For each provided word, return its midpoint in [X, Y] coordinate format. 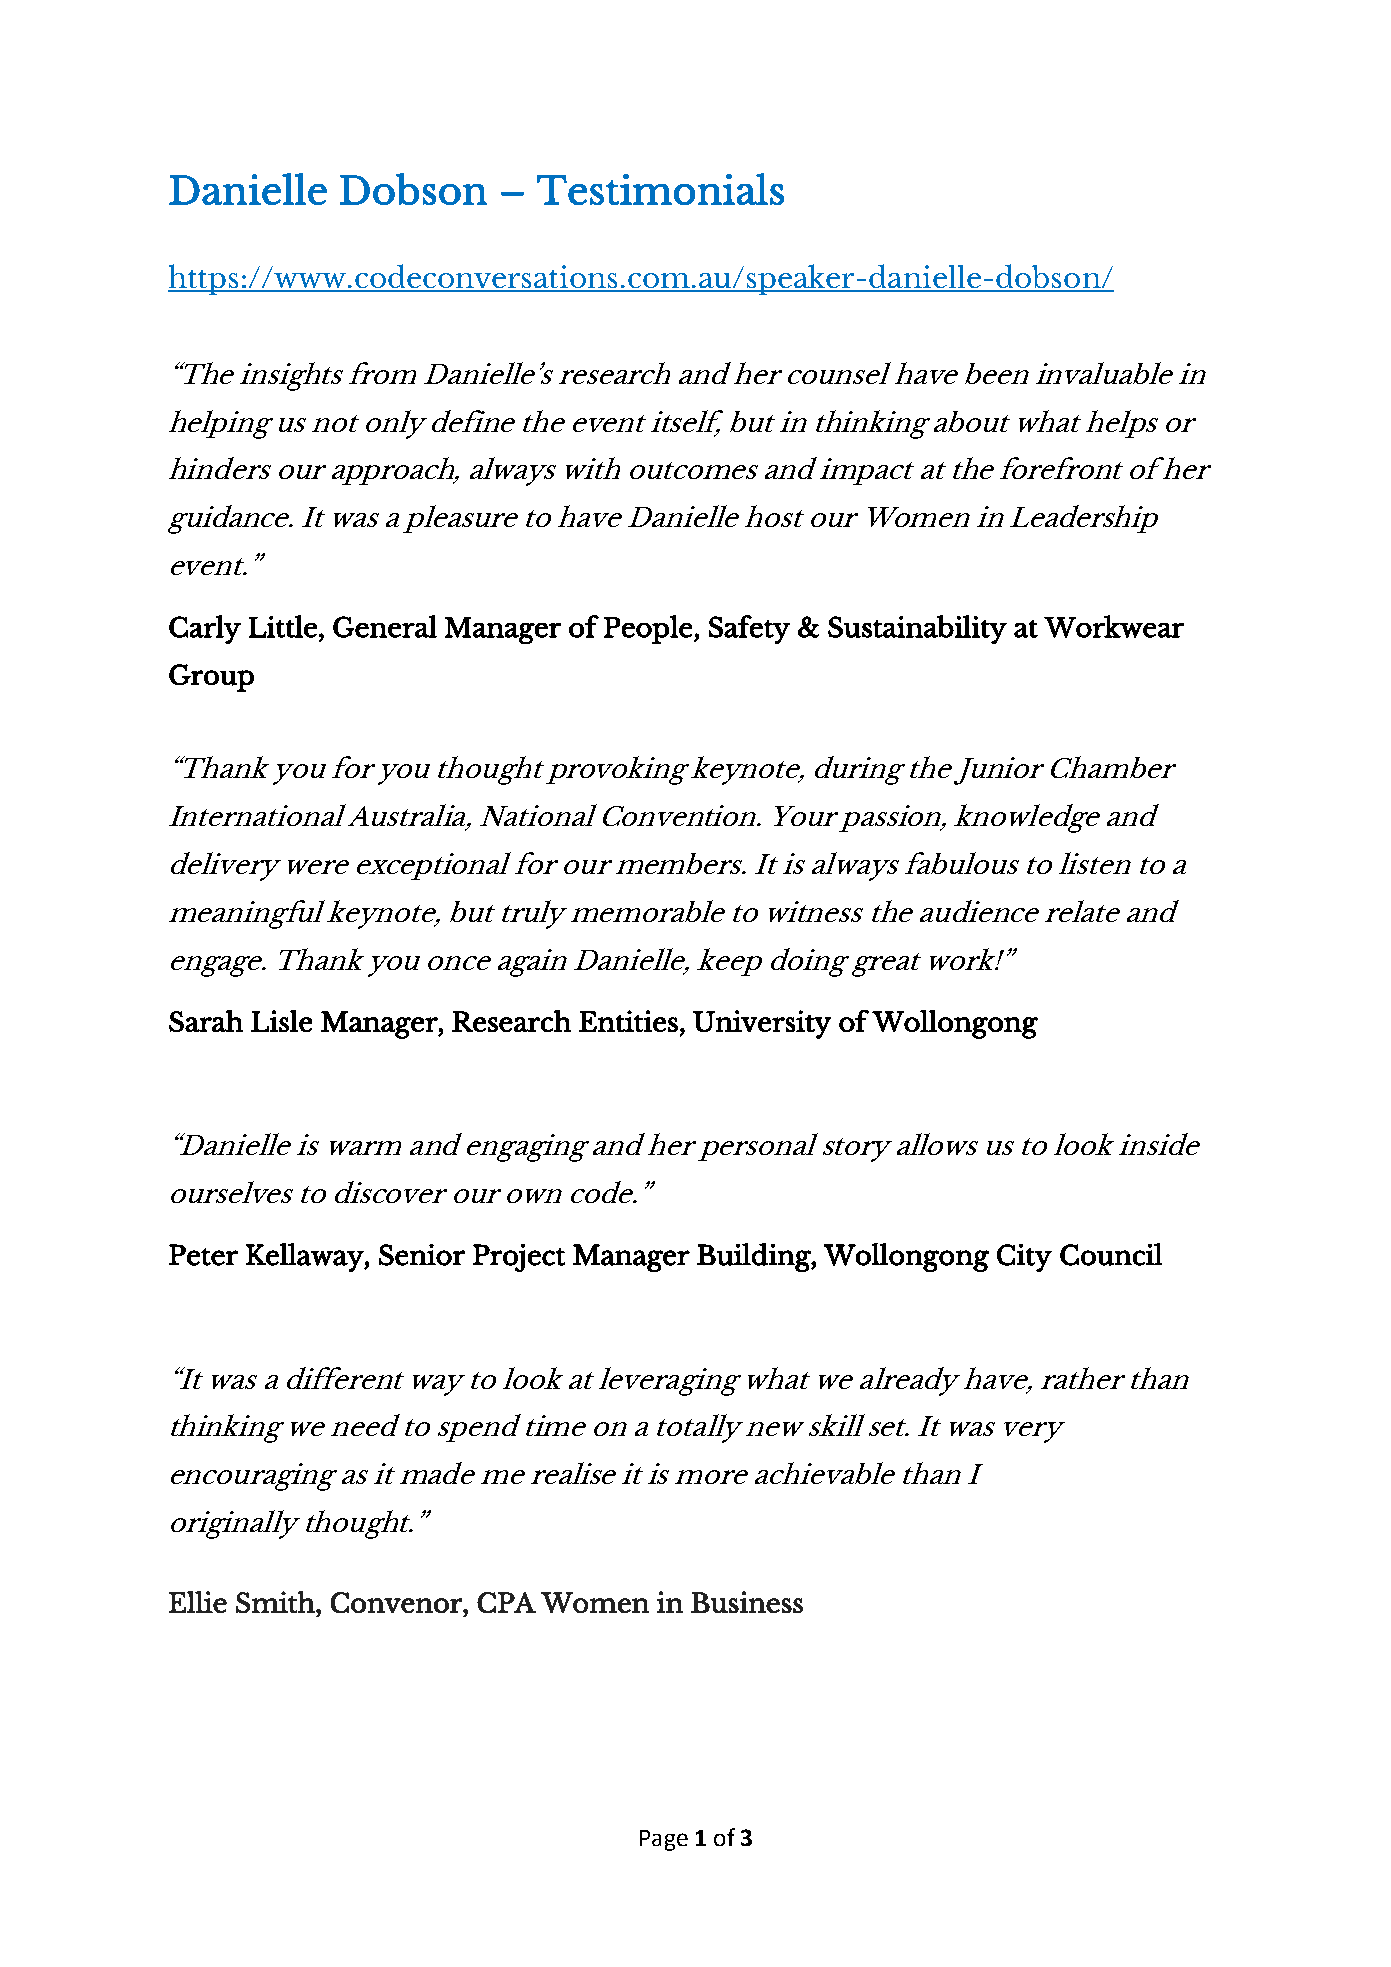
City [1024, 1258]
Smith [276, 1602]
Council [1111, 1254]
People [648, 629]
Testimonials [660, 189]
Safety [749, 629]
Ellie [198, 1602]
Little [283, 626]
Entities [628, 1021]
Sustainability [917, 629]
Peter [203, 1255]
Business [747, 1602]
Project [519, 1258]
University [762, 1024]
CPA [506, 1602]
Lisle [281, 1021]
